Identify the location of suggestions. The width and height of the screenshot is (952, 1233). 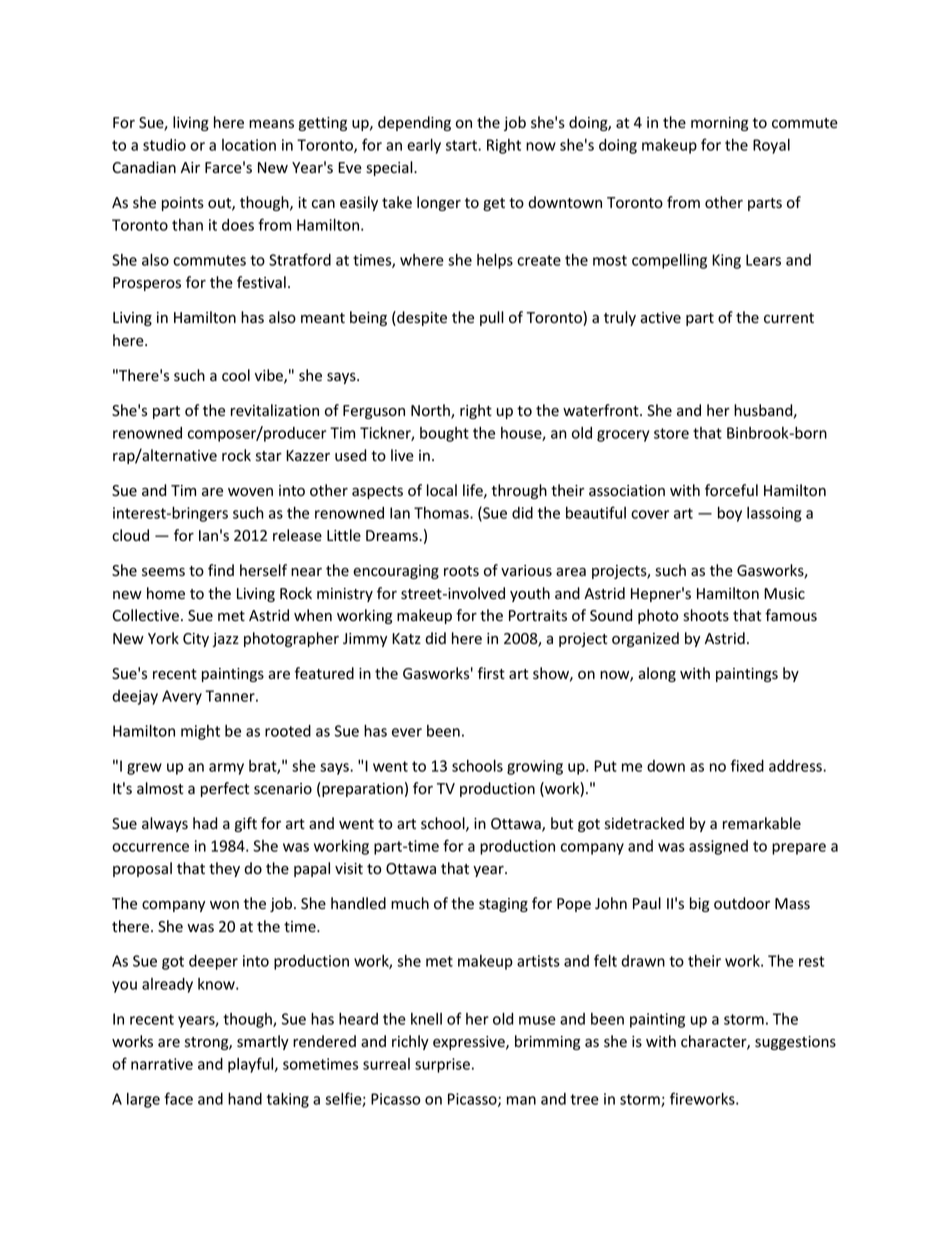
(795, 1043).
